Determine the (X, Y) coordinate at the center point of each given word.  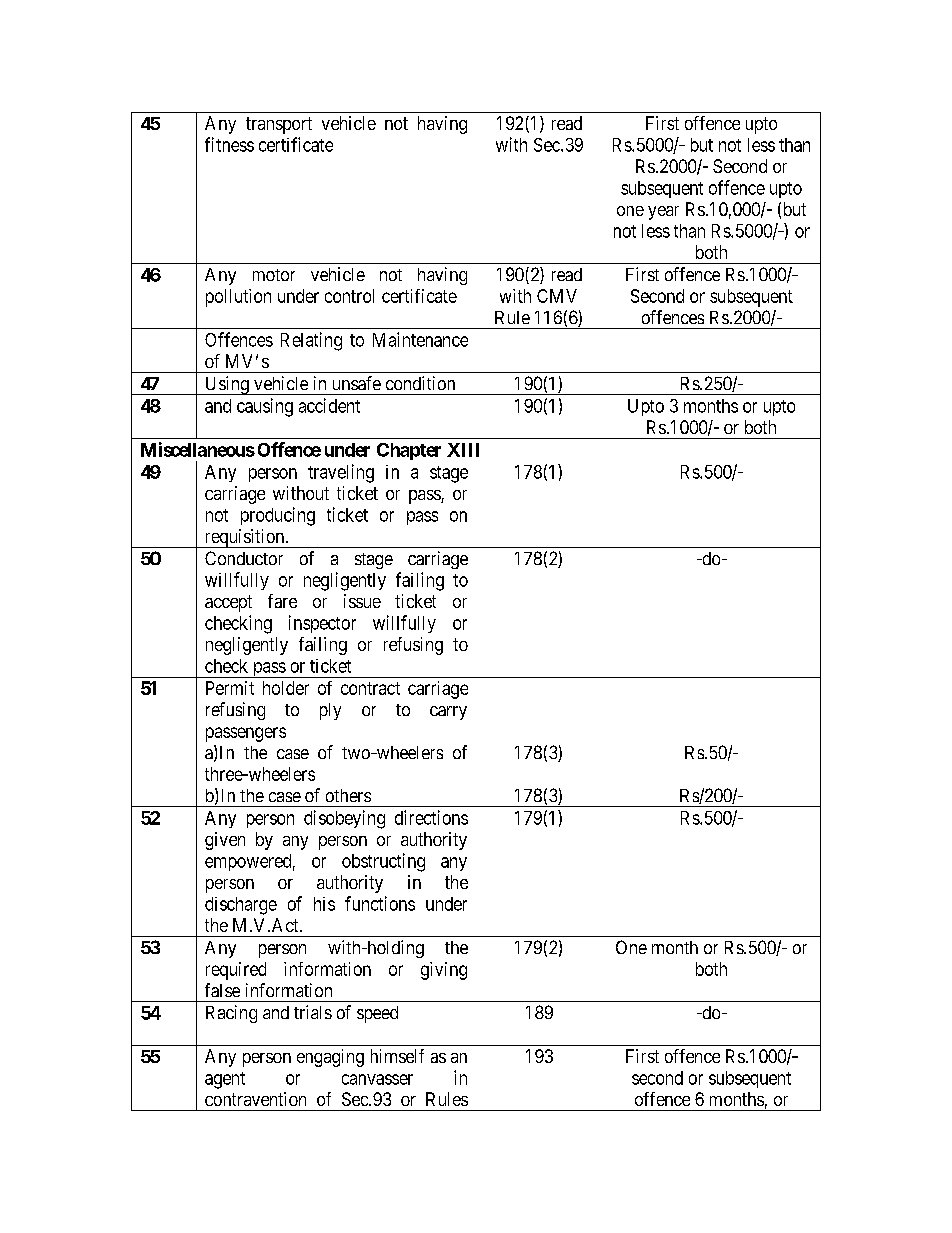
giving (444, 971)
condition (420, 383)
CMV (557, 296)
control (349, 296)
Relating (311, 341)
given (225, 841)
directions (431, 817)
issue (362, 601)
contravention (255, 1099)
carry (448, 713)
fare (282, 601)
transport (279, 125)
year (663, 213)
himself (397, 1056)
